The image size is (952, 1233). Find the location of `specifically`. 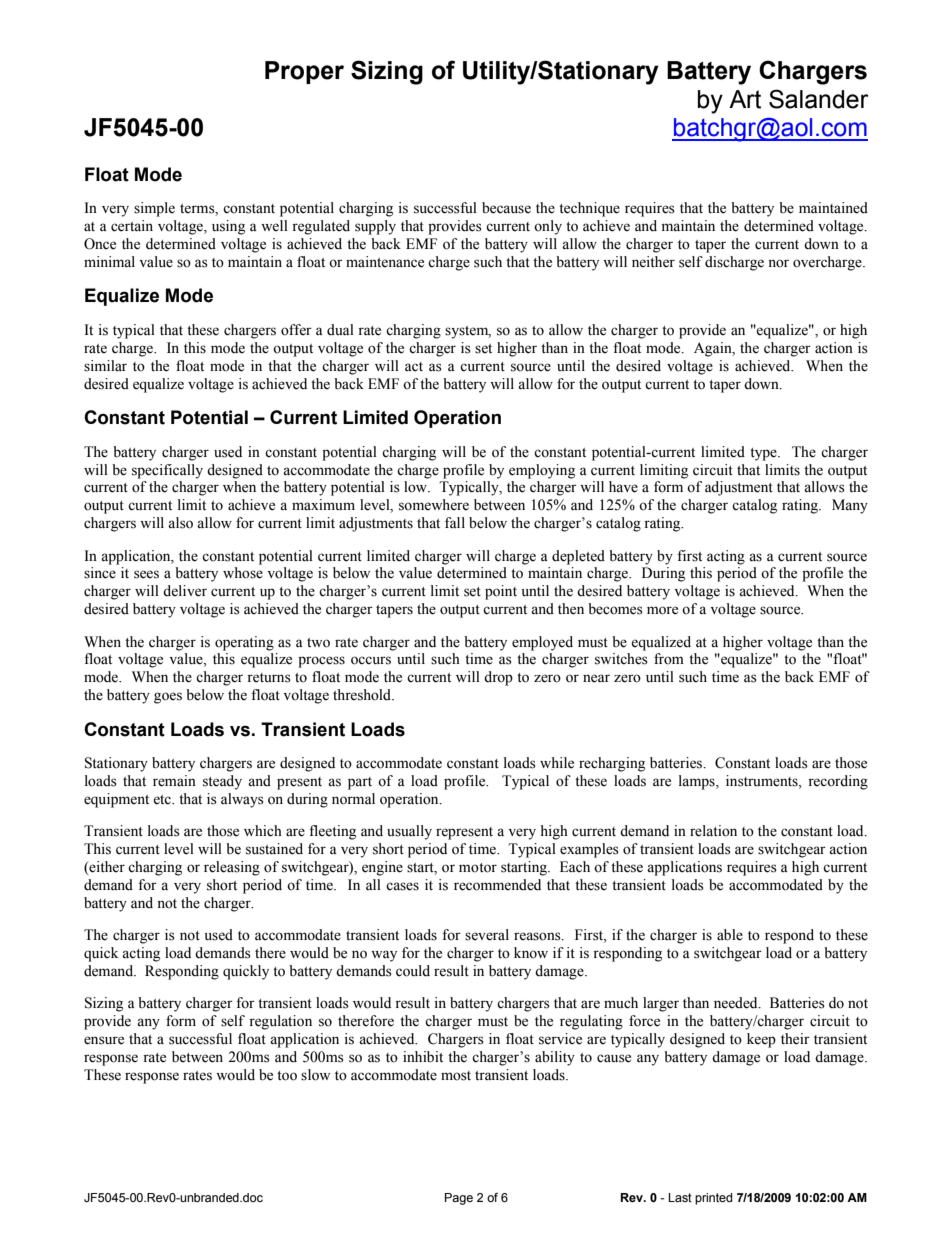

specifically is located at coordinates (167, 471).
